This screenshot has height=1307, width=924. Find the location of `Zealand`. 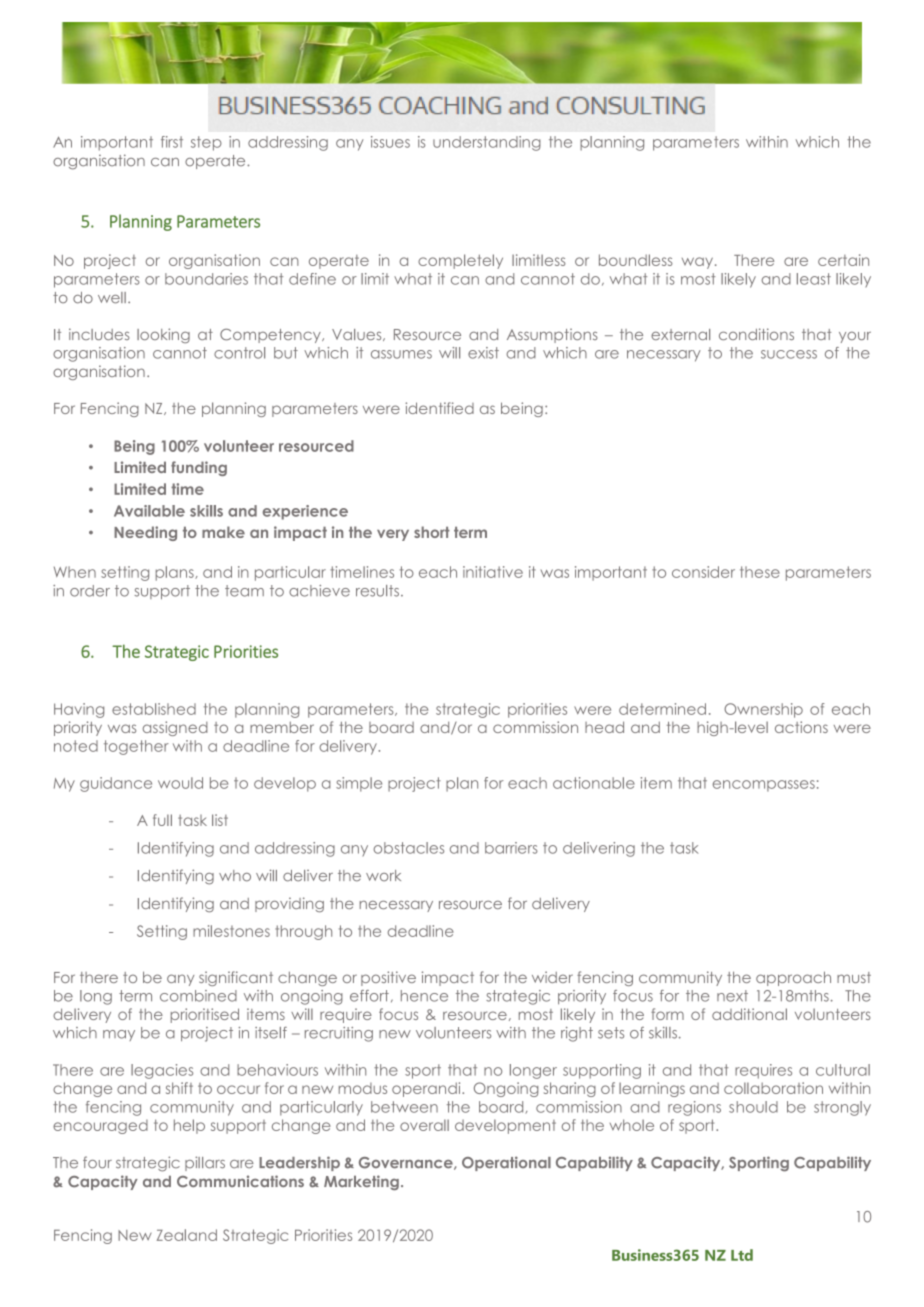

Zealand is located at coordinates (187, 1235).
